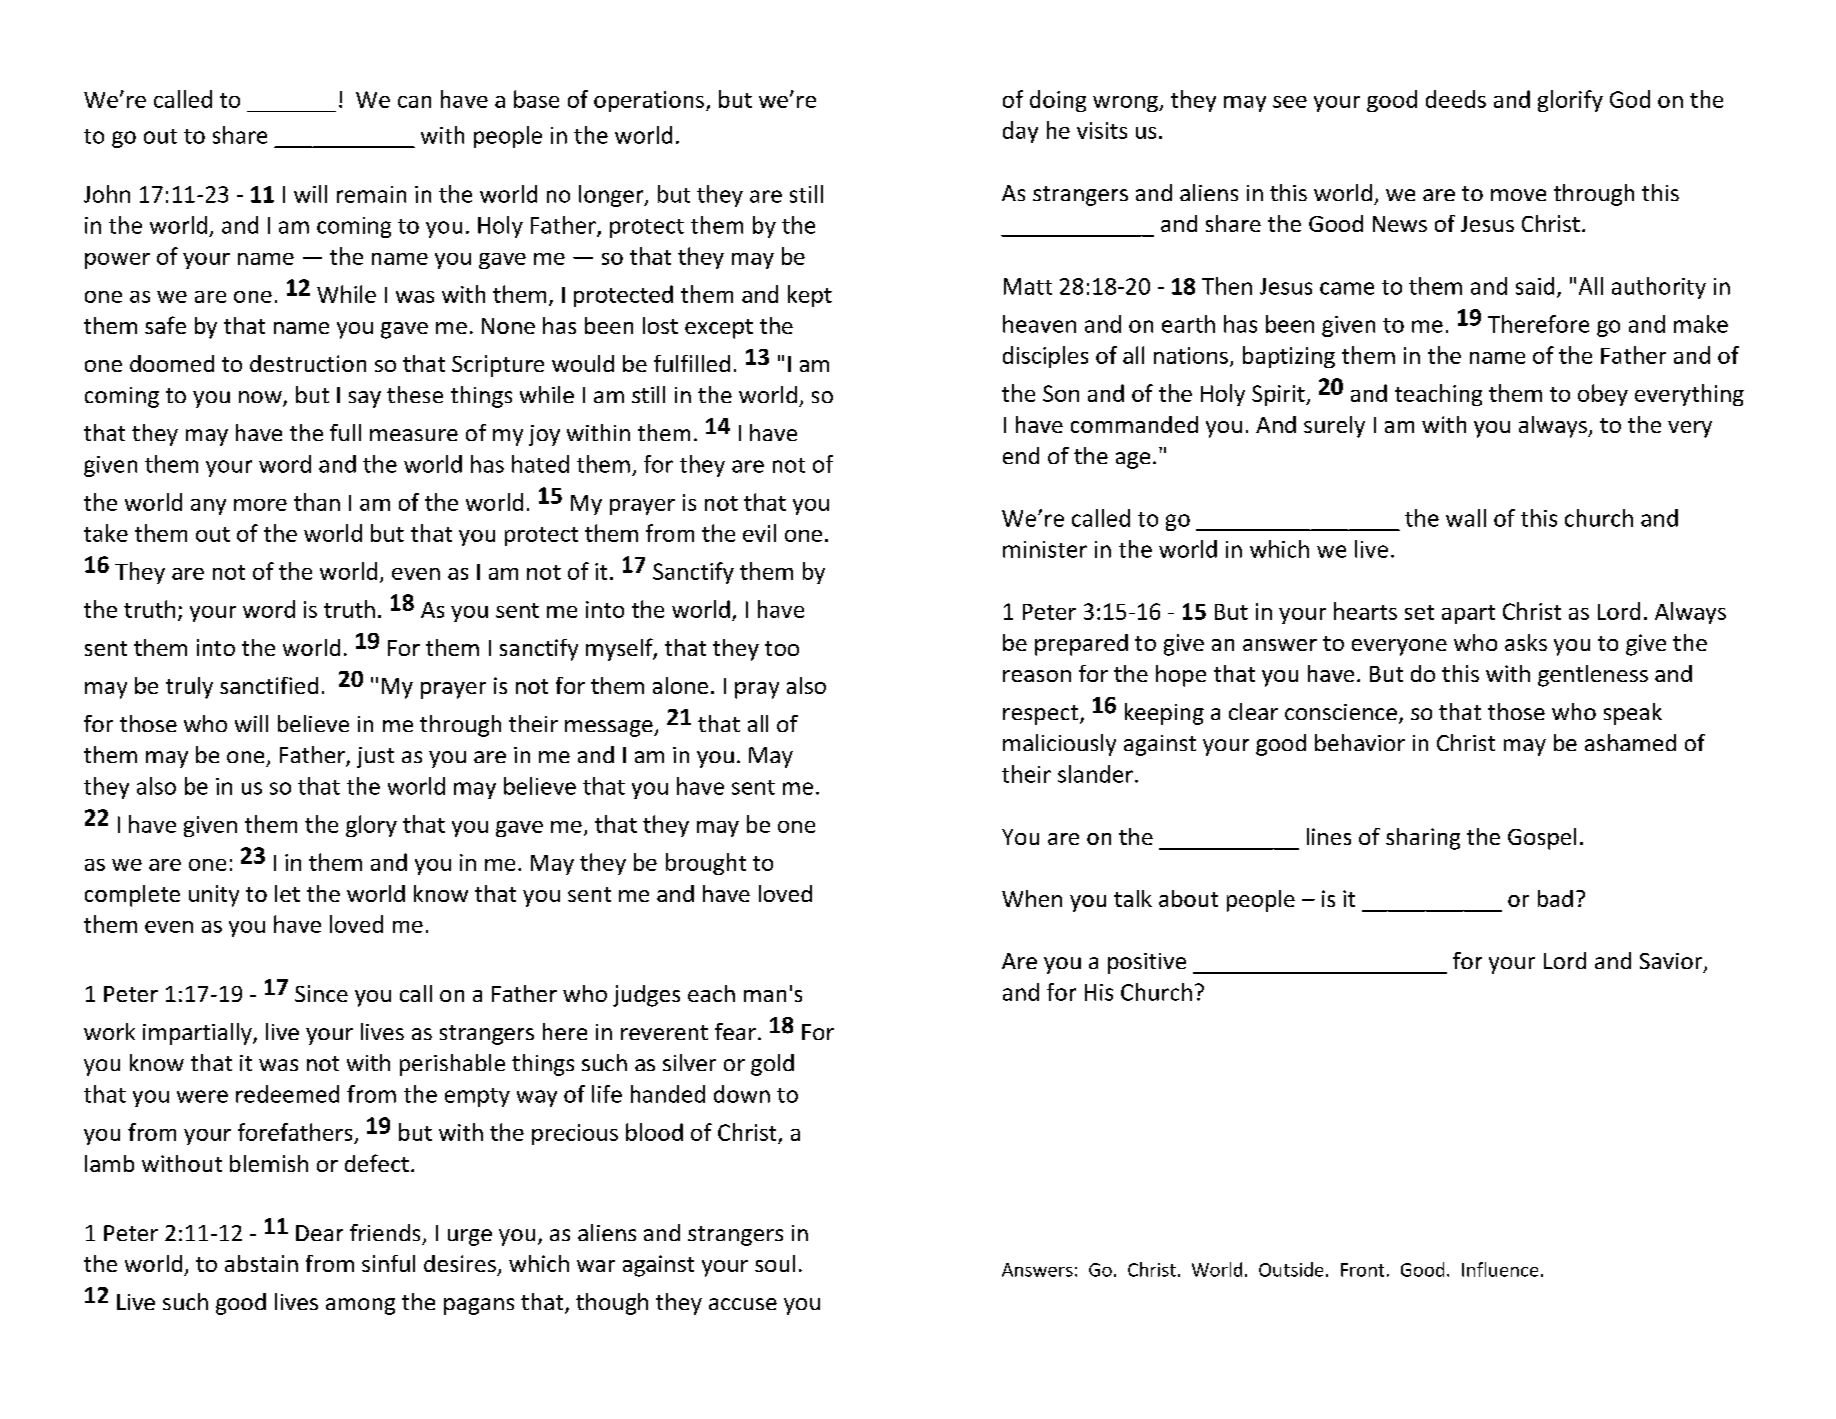  Describe the element at coordinates (1020, 132) in the image. I see `day` at that location.
